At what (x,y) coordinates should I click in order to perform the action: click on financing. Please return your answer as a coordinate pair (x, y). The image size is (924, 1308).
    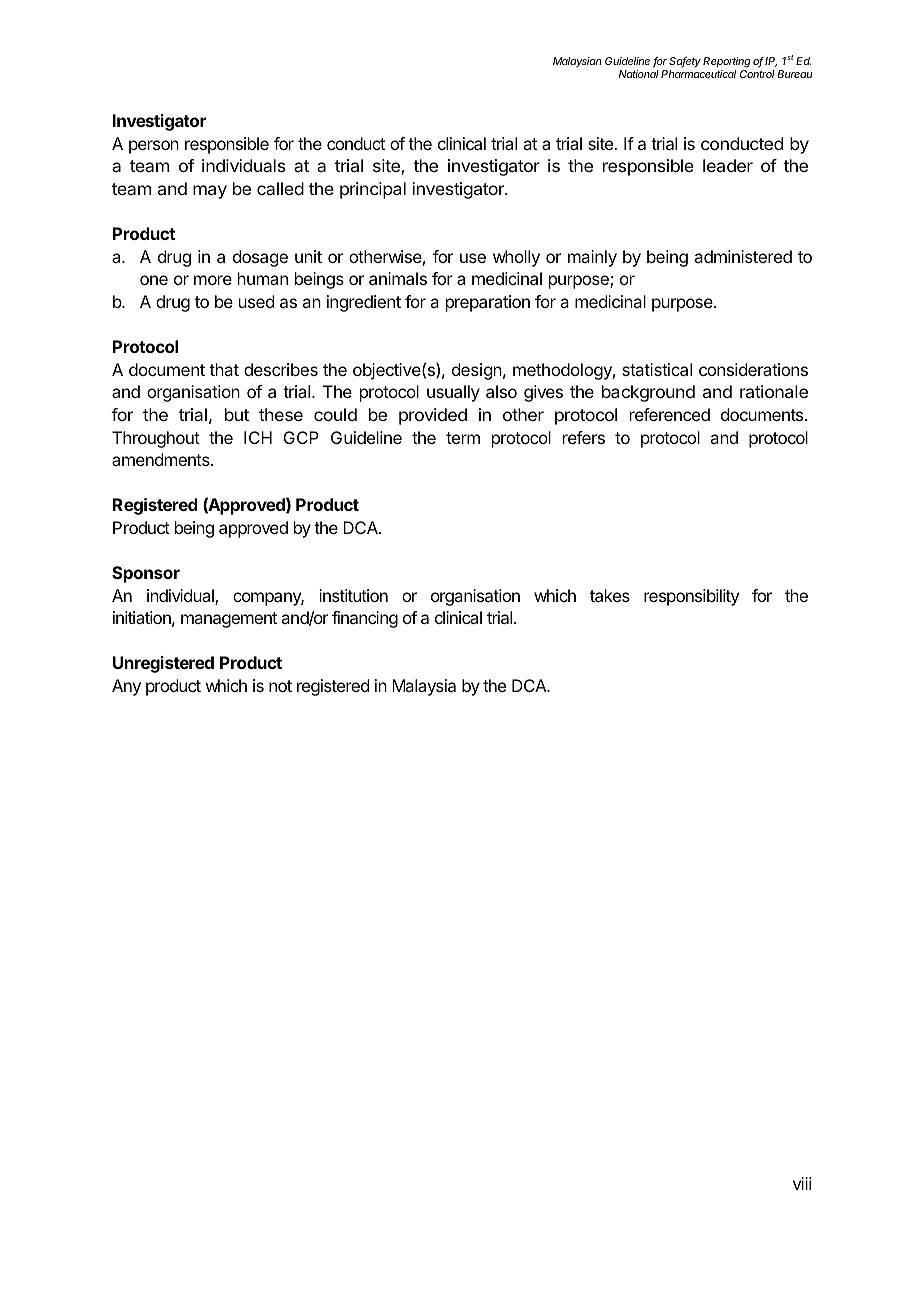
    Looking at the image, I should click on (365, 619).
